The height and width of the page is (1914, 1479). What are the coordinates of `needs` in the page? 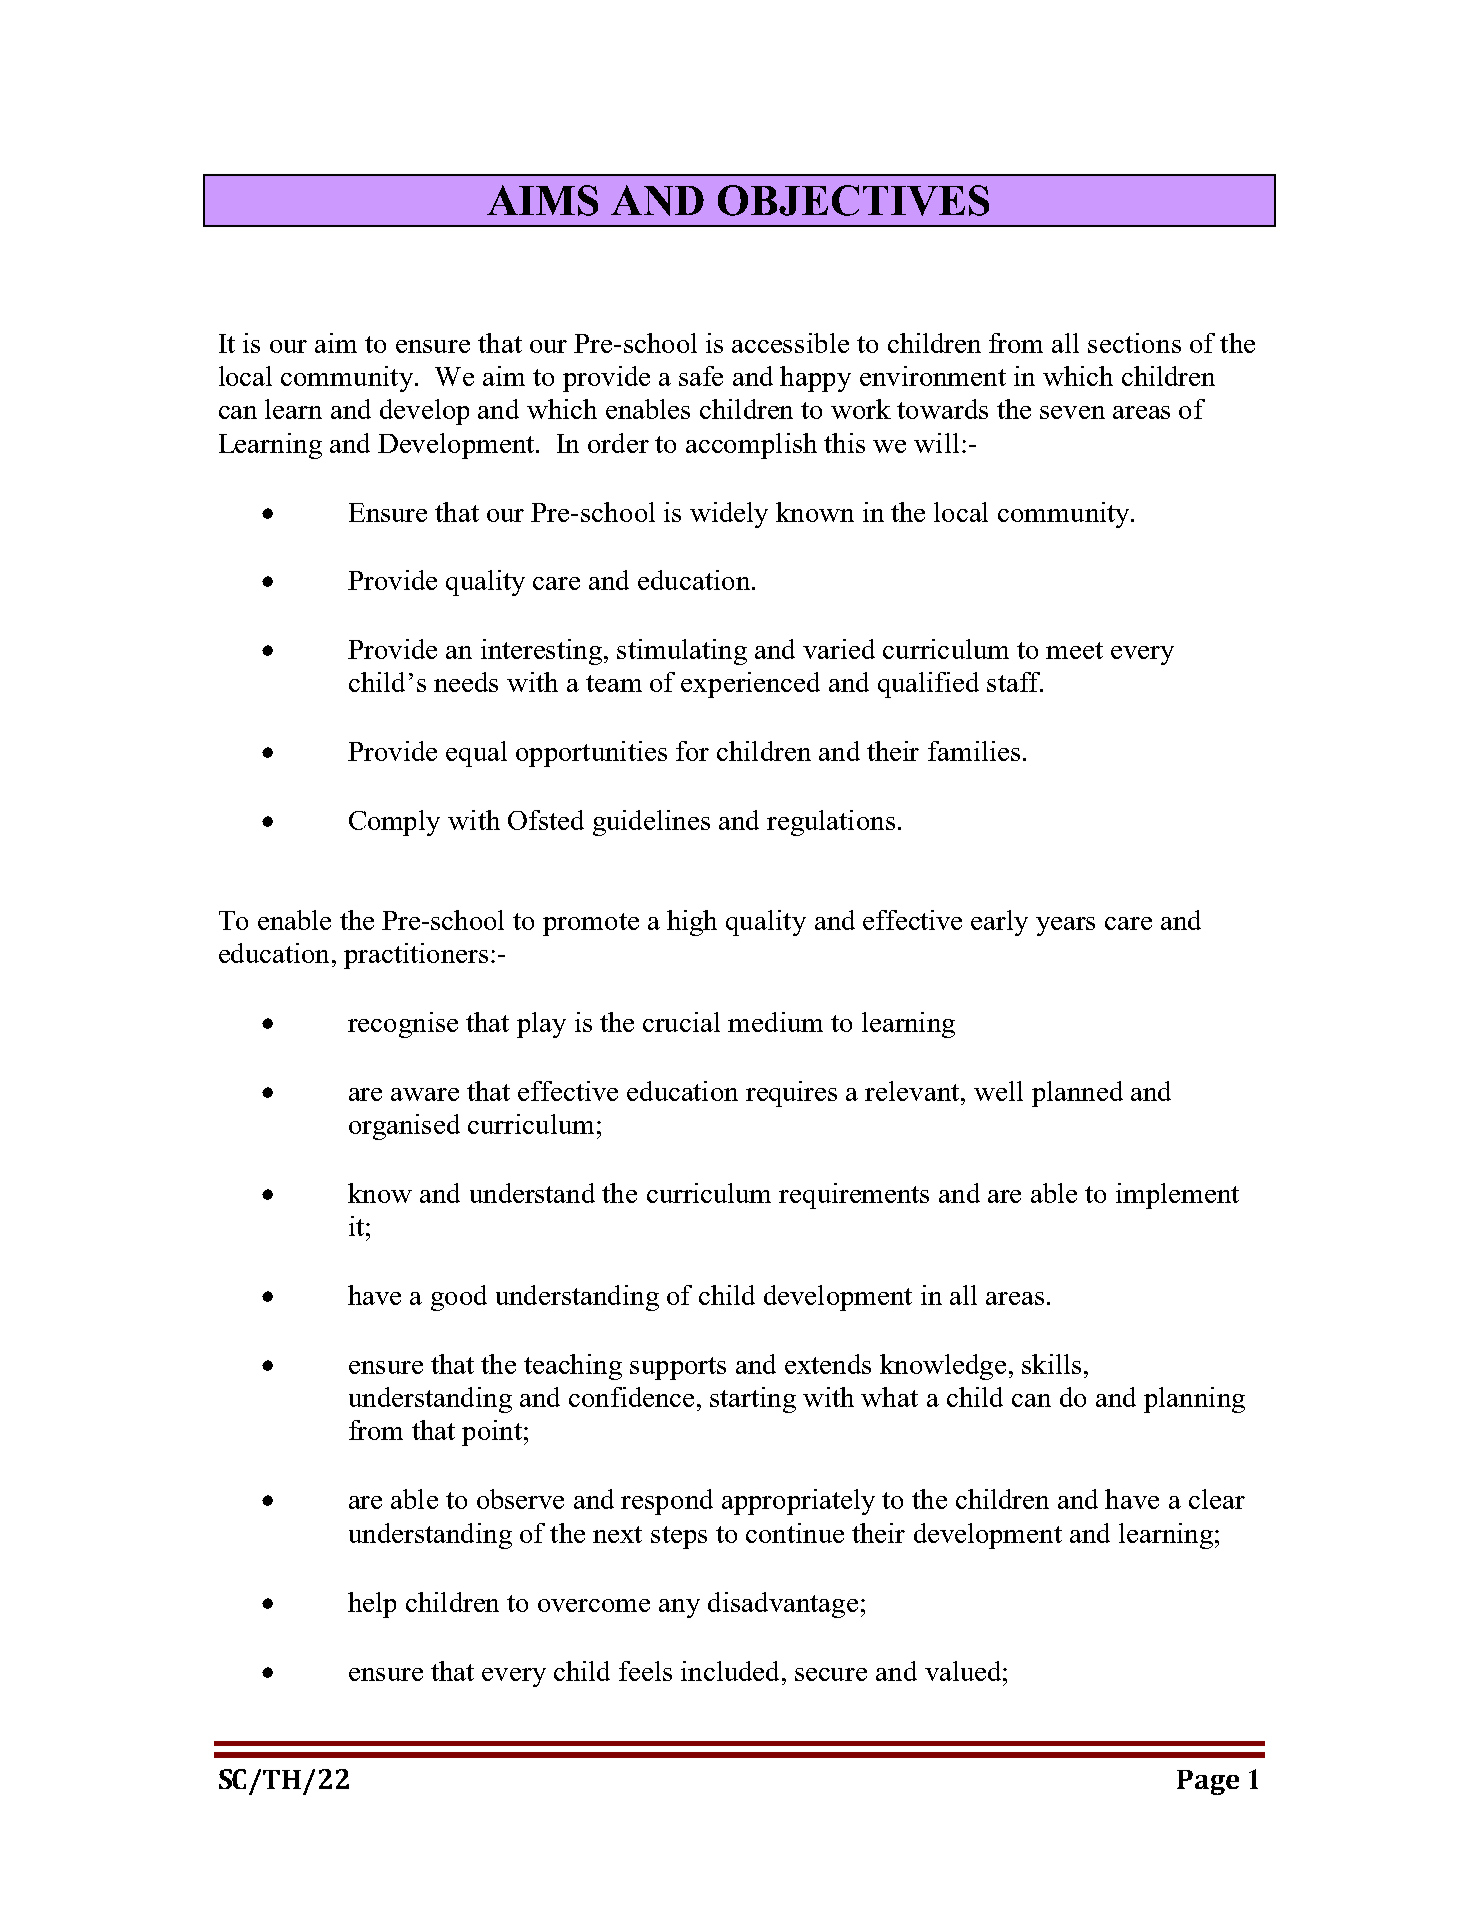 It's located at (466, 682).
